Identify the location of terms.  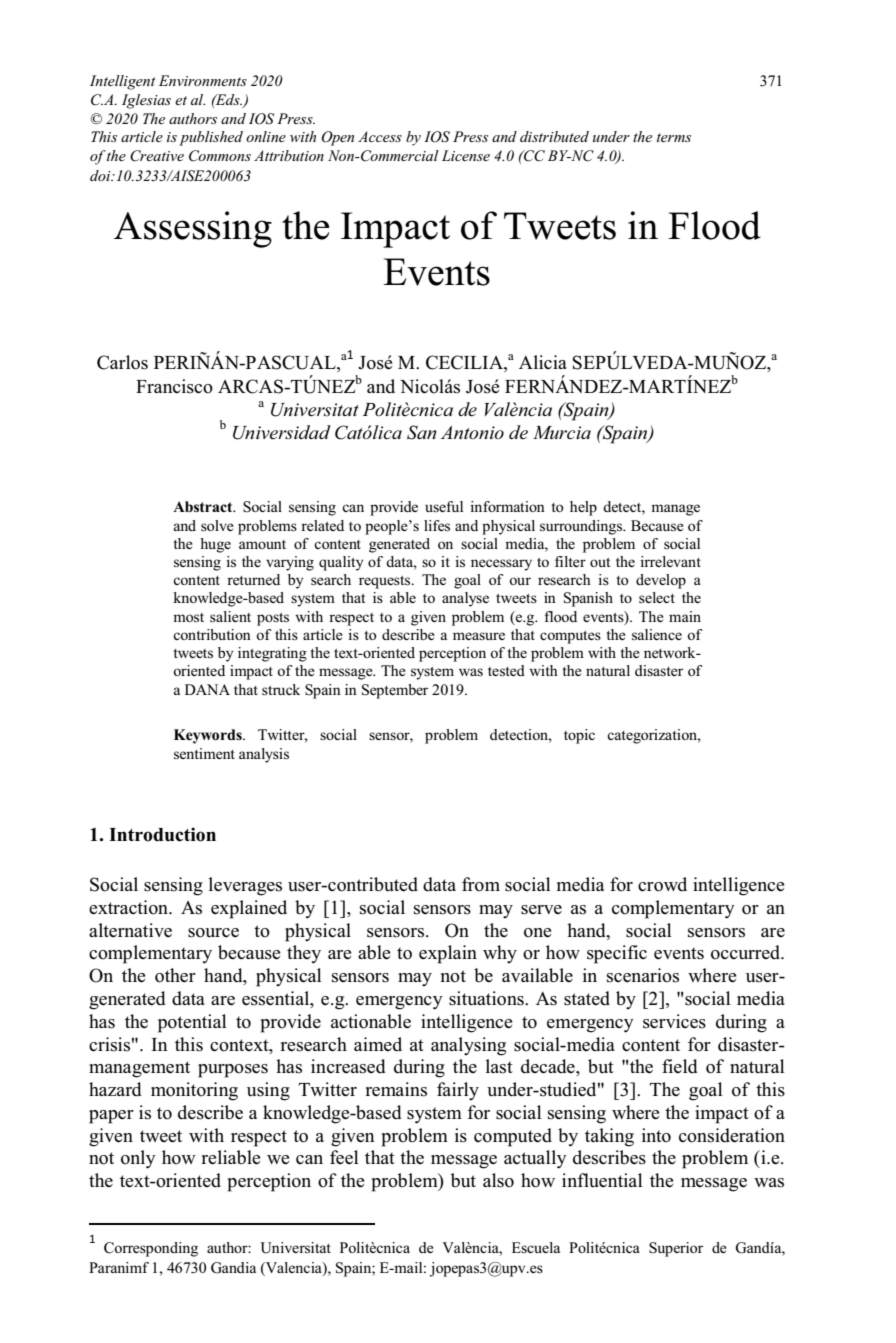
(674, 137).
